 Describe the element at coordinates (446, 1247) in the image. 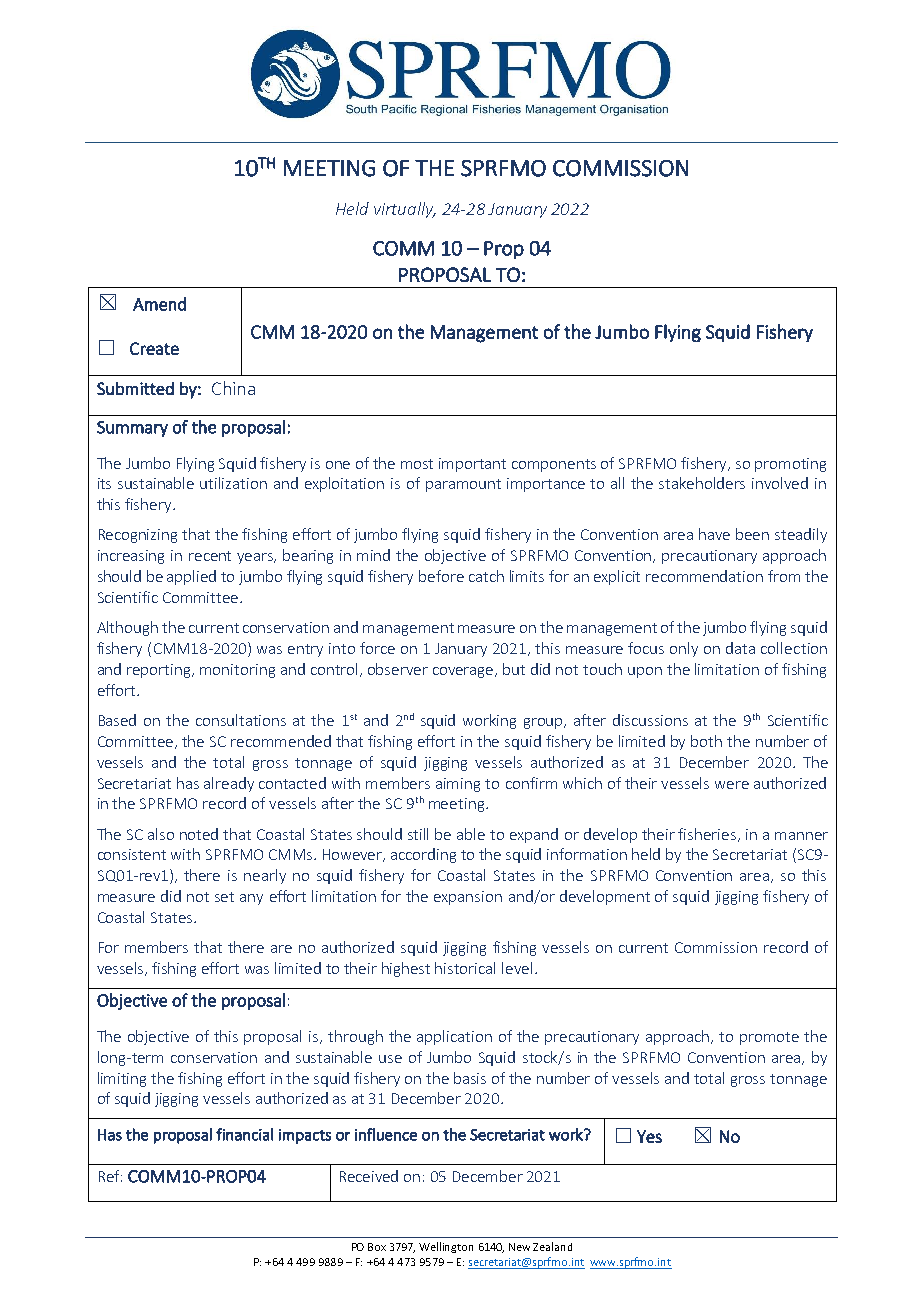

I see `Wellington` at that location.
